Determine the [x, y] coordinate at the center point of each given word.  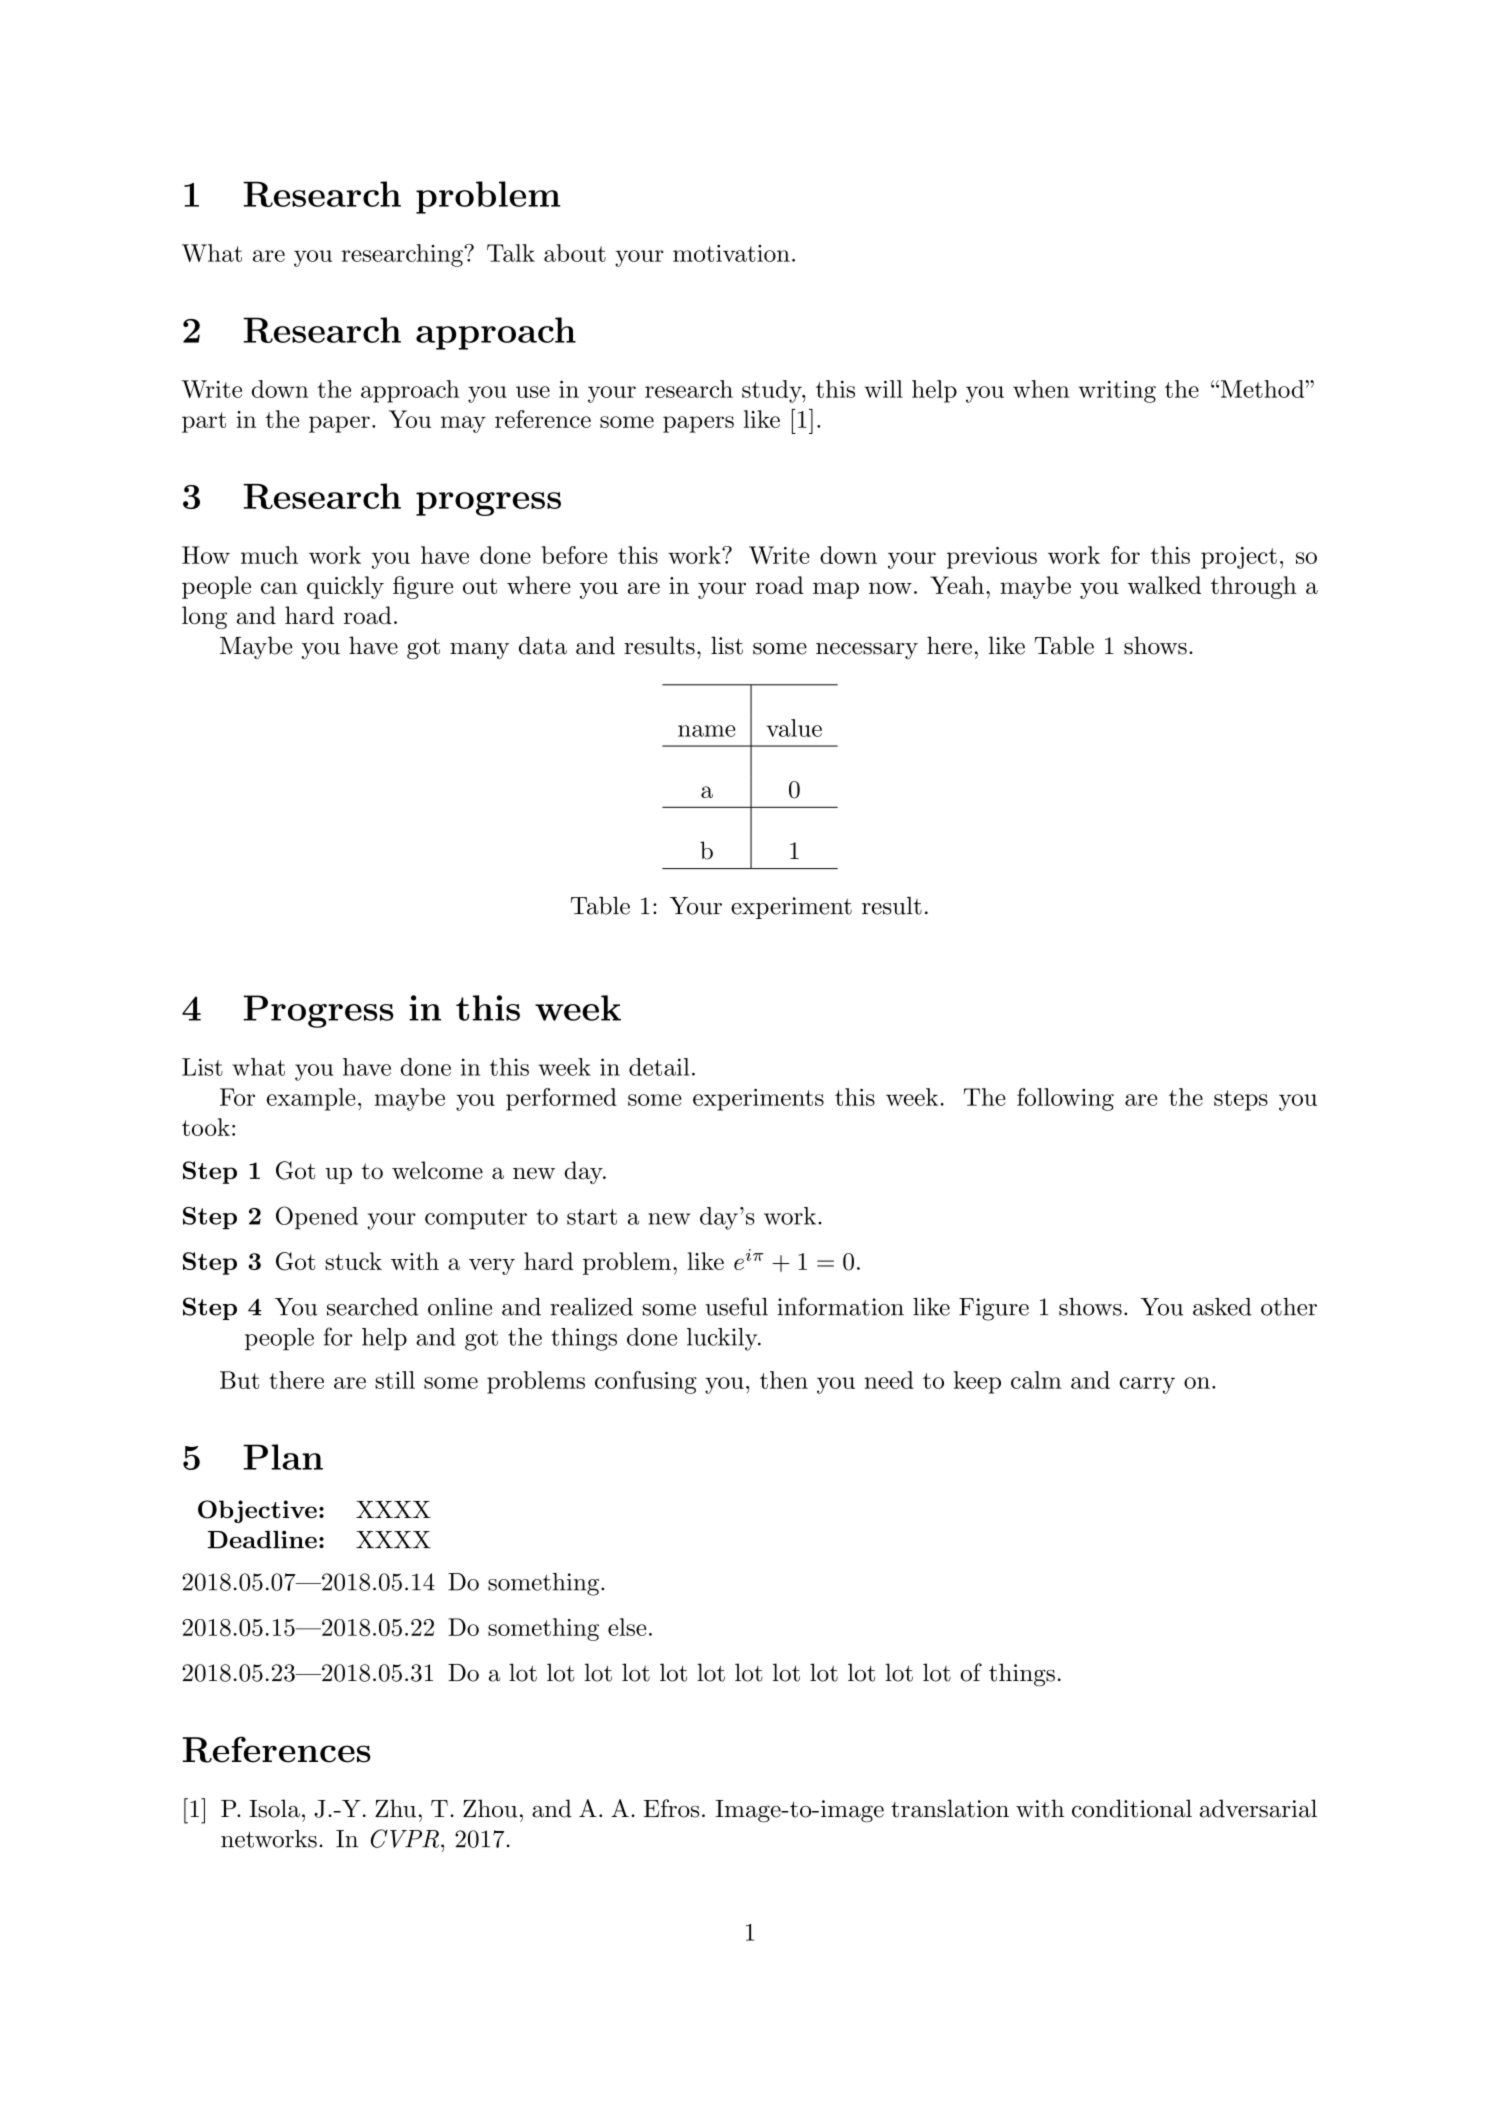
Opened [317, 1218]
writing [1117, 392]
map [836, 590]
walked [1164, 585]
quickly [345, 587]
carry [1147, 1385]
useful [736, 1306]
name [706, 731]
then [784, 1380]
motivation [731, 253]
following [1065, 1099]
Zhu [395, 1808]
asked [1222, 1307]
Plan [283, 1457]
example [311, 1099]
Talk [511, 253]
